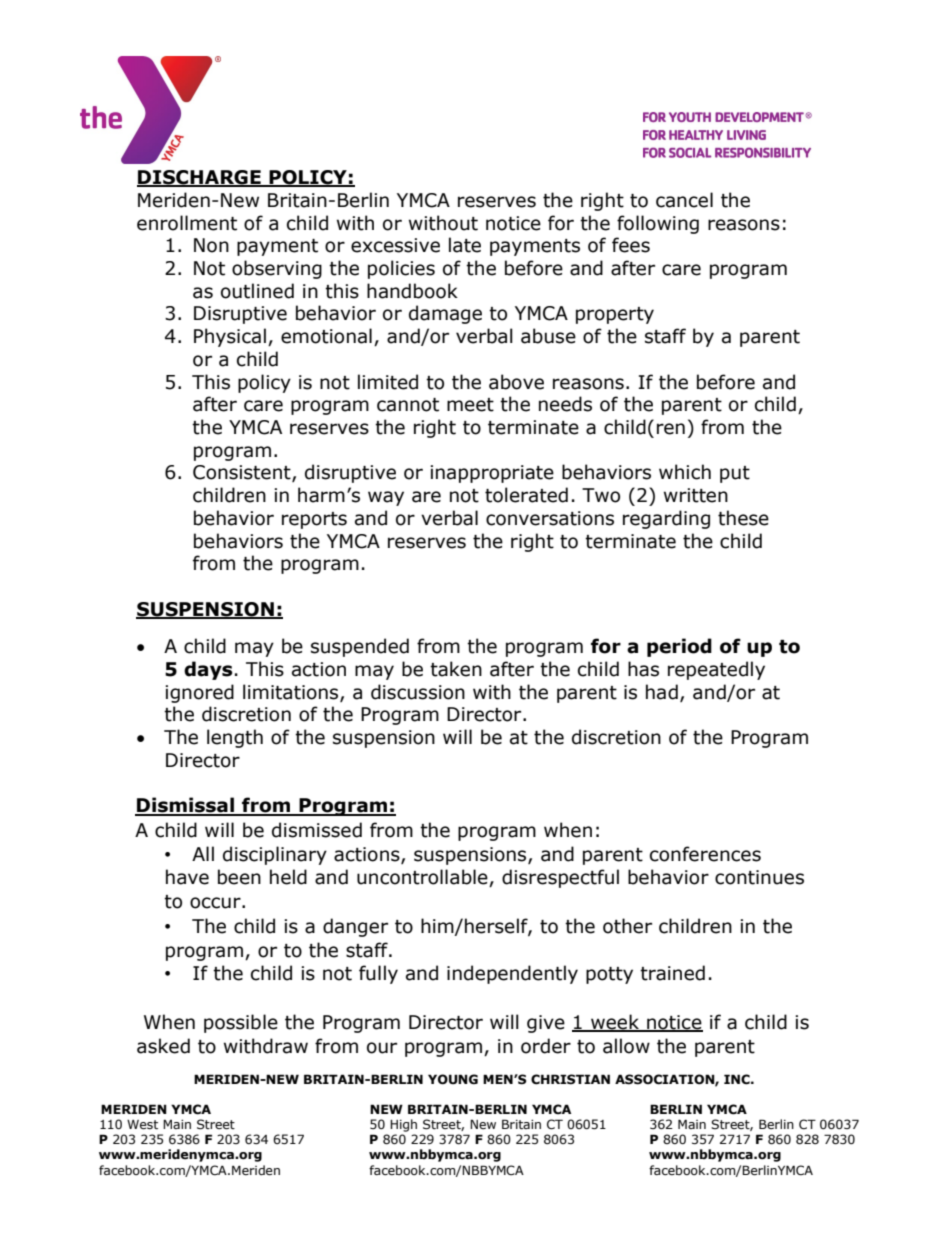 The height and width of the page is (1233, 952). Describe the element at coordinates (187, 223) in the page. I see `enrollment` at that location.
